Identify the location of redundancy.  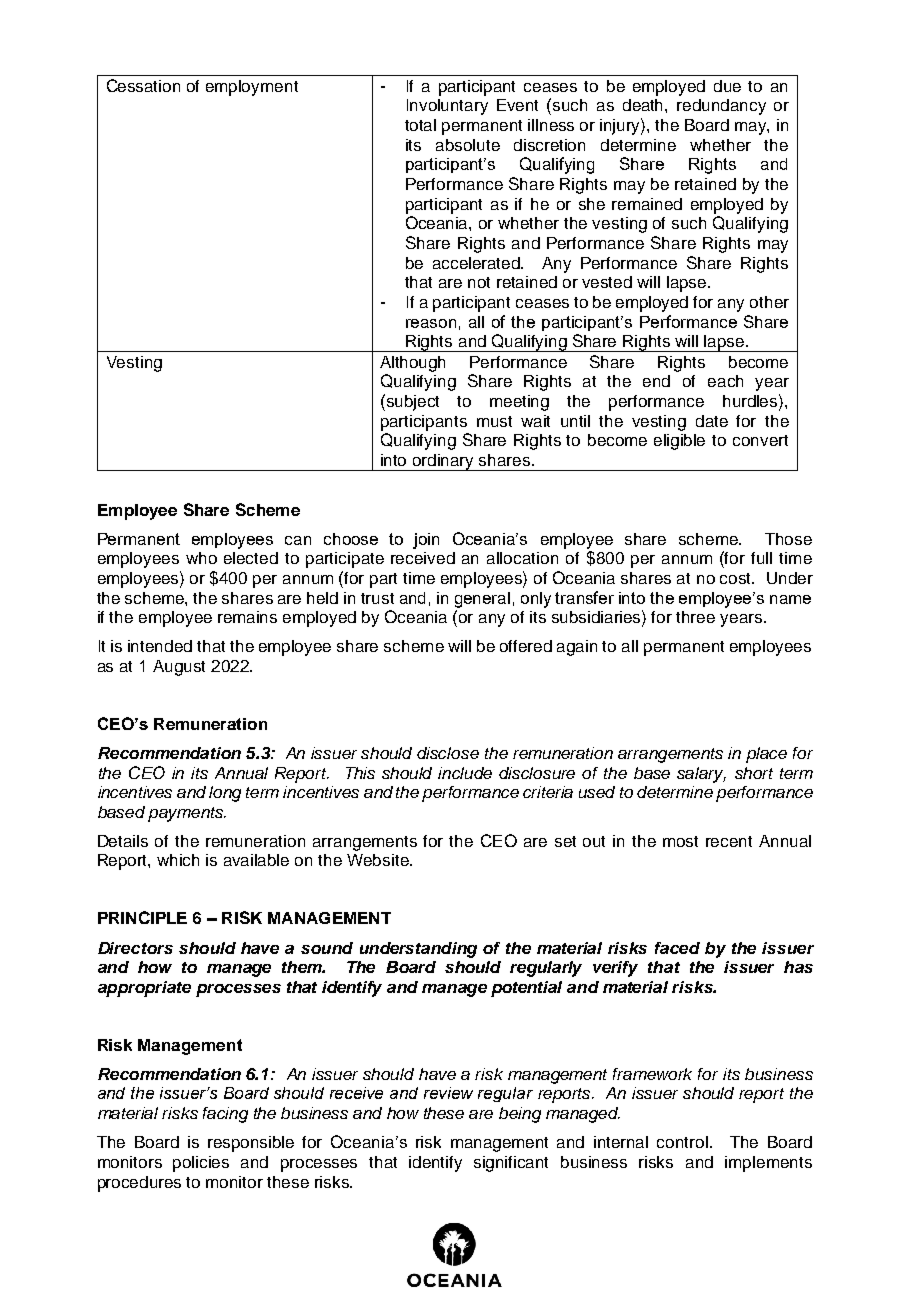
(721, 107).
